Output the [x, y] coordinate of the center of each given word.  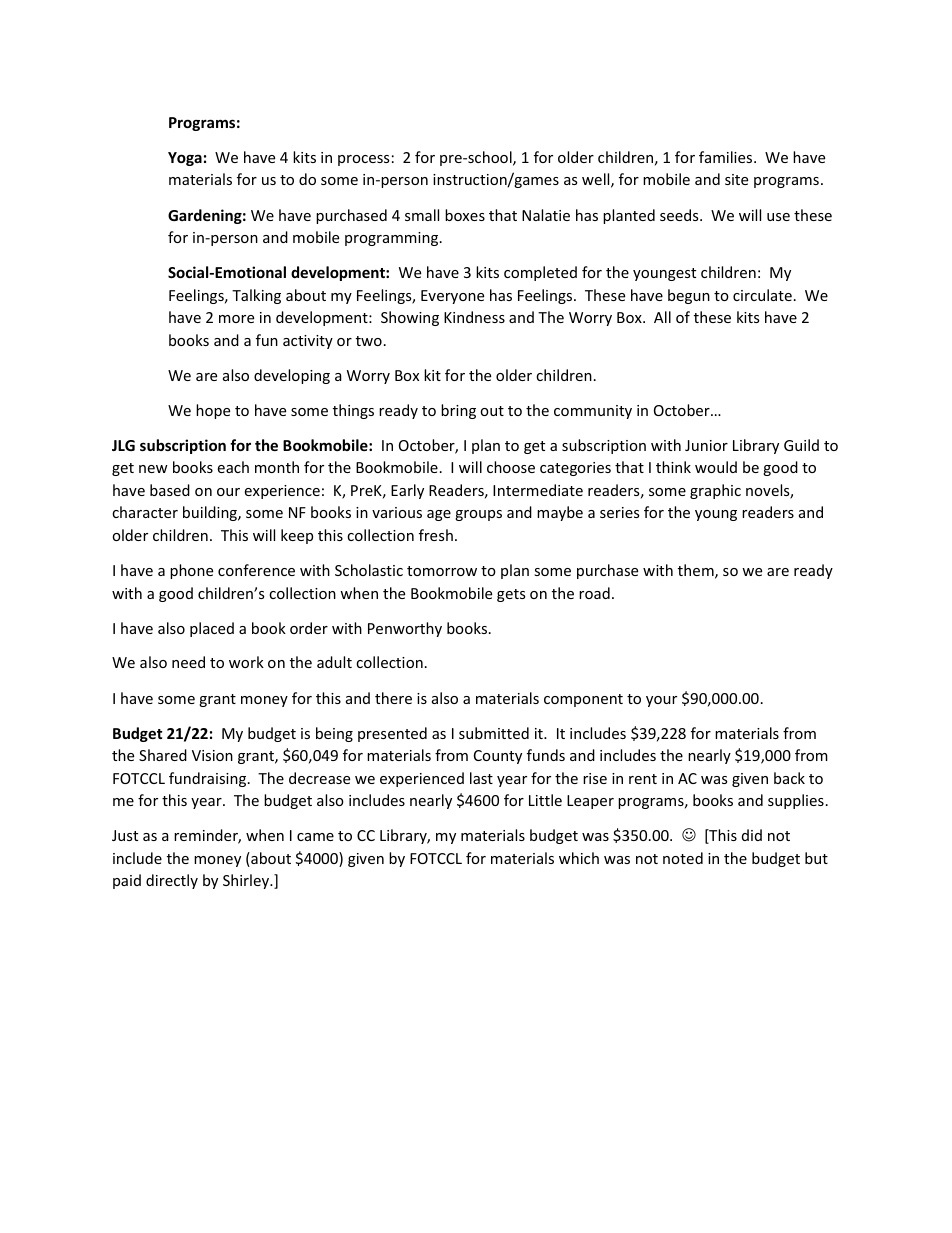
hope [213, 411]
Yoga [185, 159]
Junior [706, 445]
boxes [465, 215]
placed [212, 629]
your [661, 701]
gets [511, 595]
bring [458, 411]
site [736, 179]
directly [172, 881]
